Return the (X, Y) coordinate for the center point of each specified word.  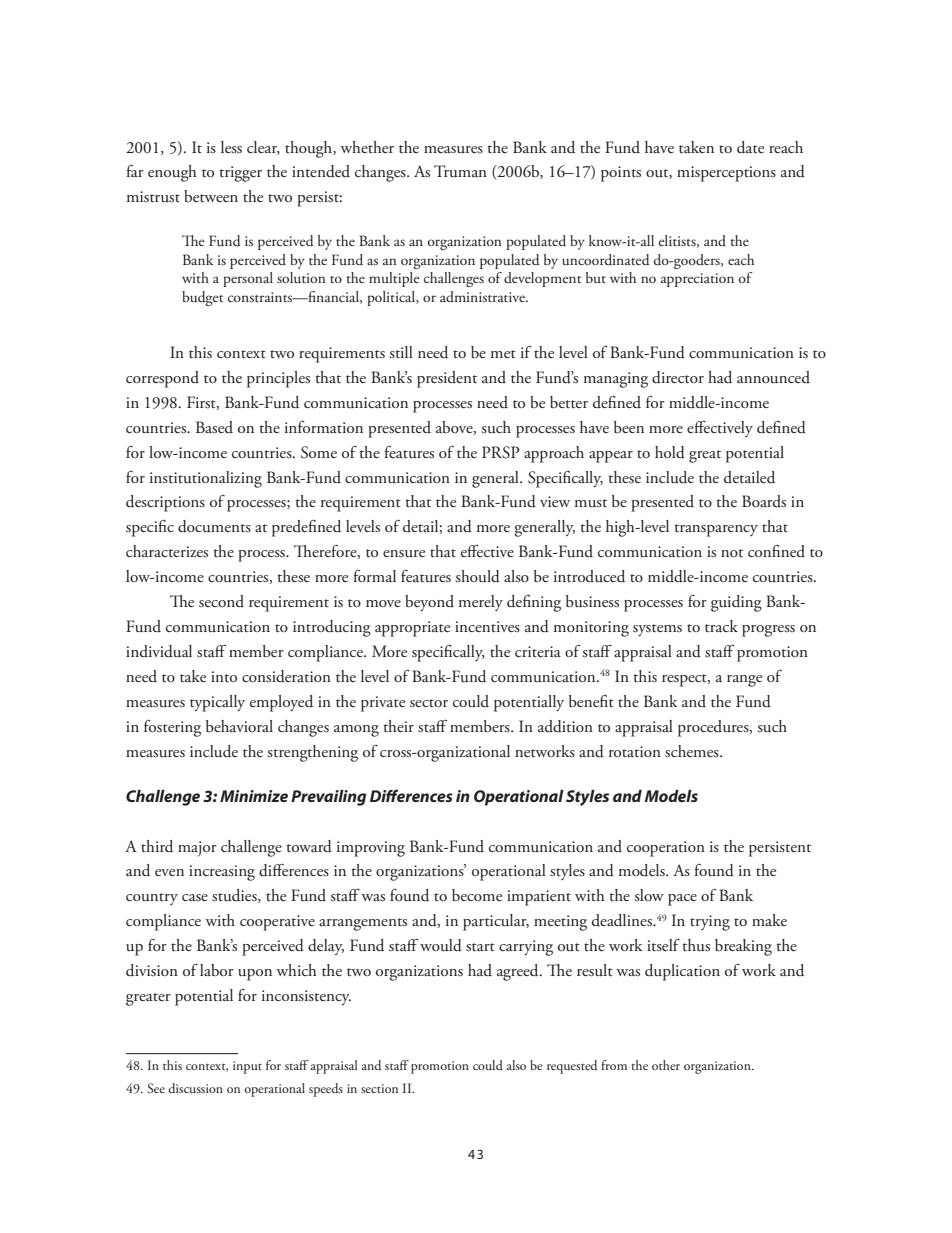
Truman (460, 171)
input (247, 1067)
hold (670, 452)
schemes (693, 751)
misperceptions (726, 174)
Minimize (254, 796)
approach (554, 454)
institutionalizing (206, 479)
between (211, 196)
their (398, 726)
